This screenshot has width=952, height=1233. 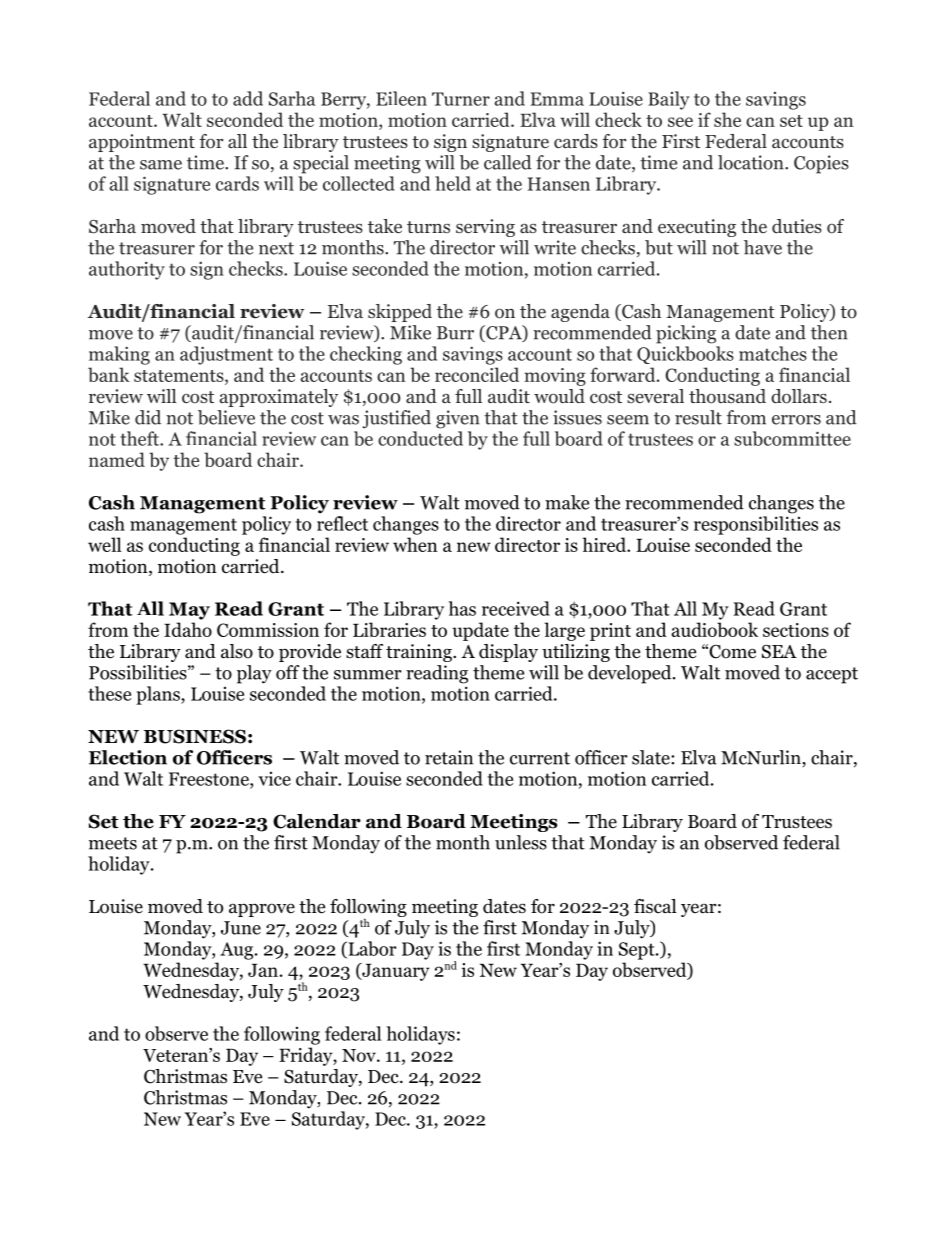 What do you see at coordinates (105, 544) in the screenshot?
I see `well` at bounding box center [105, 544].
